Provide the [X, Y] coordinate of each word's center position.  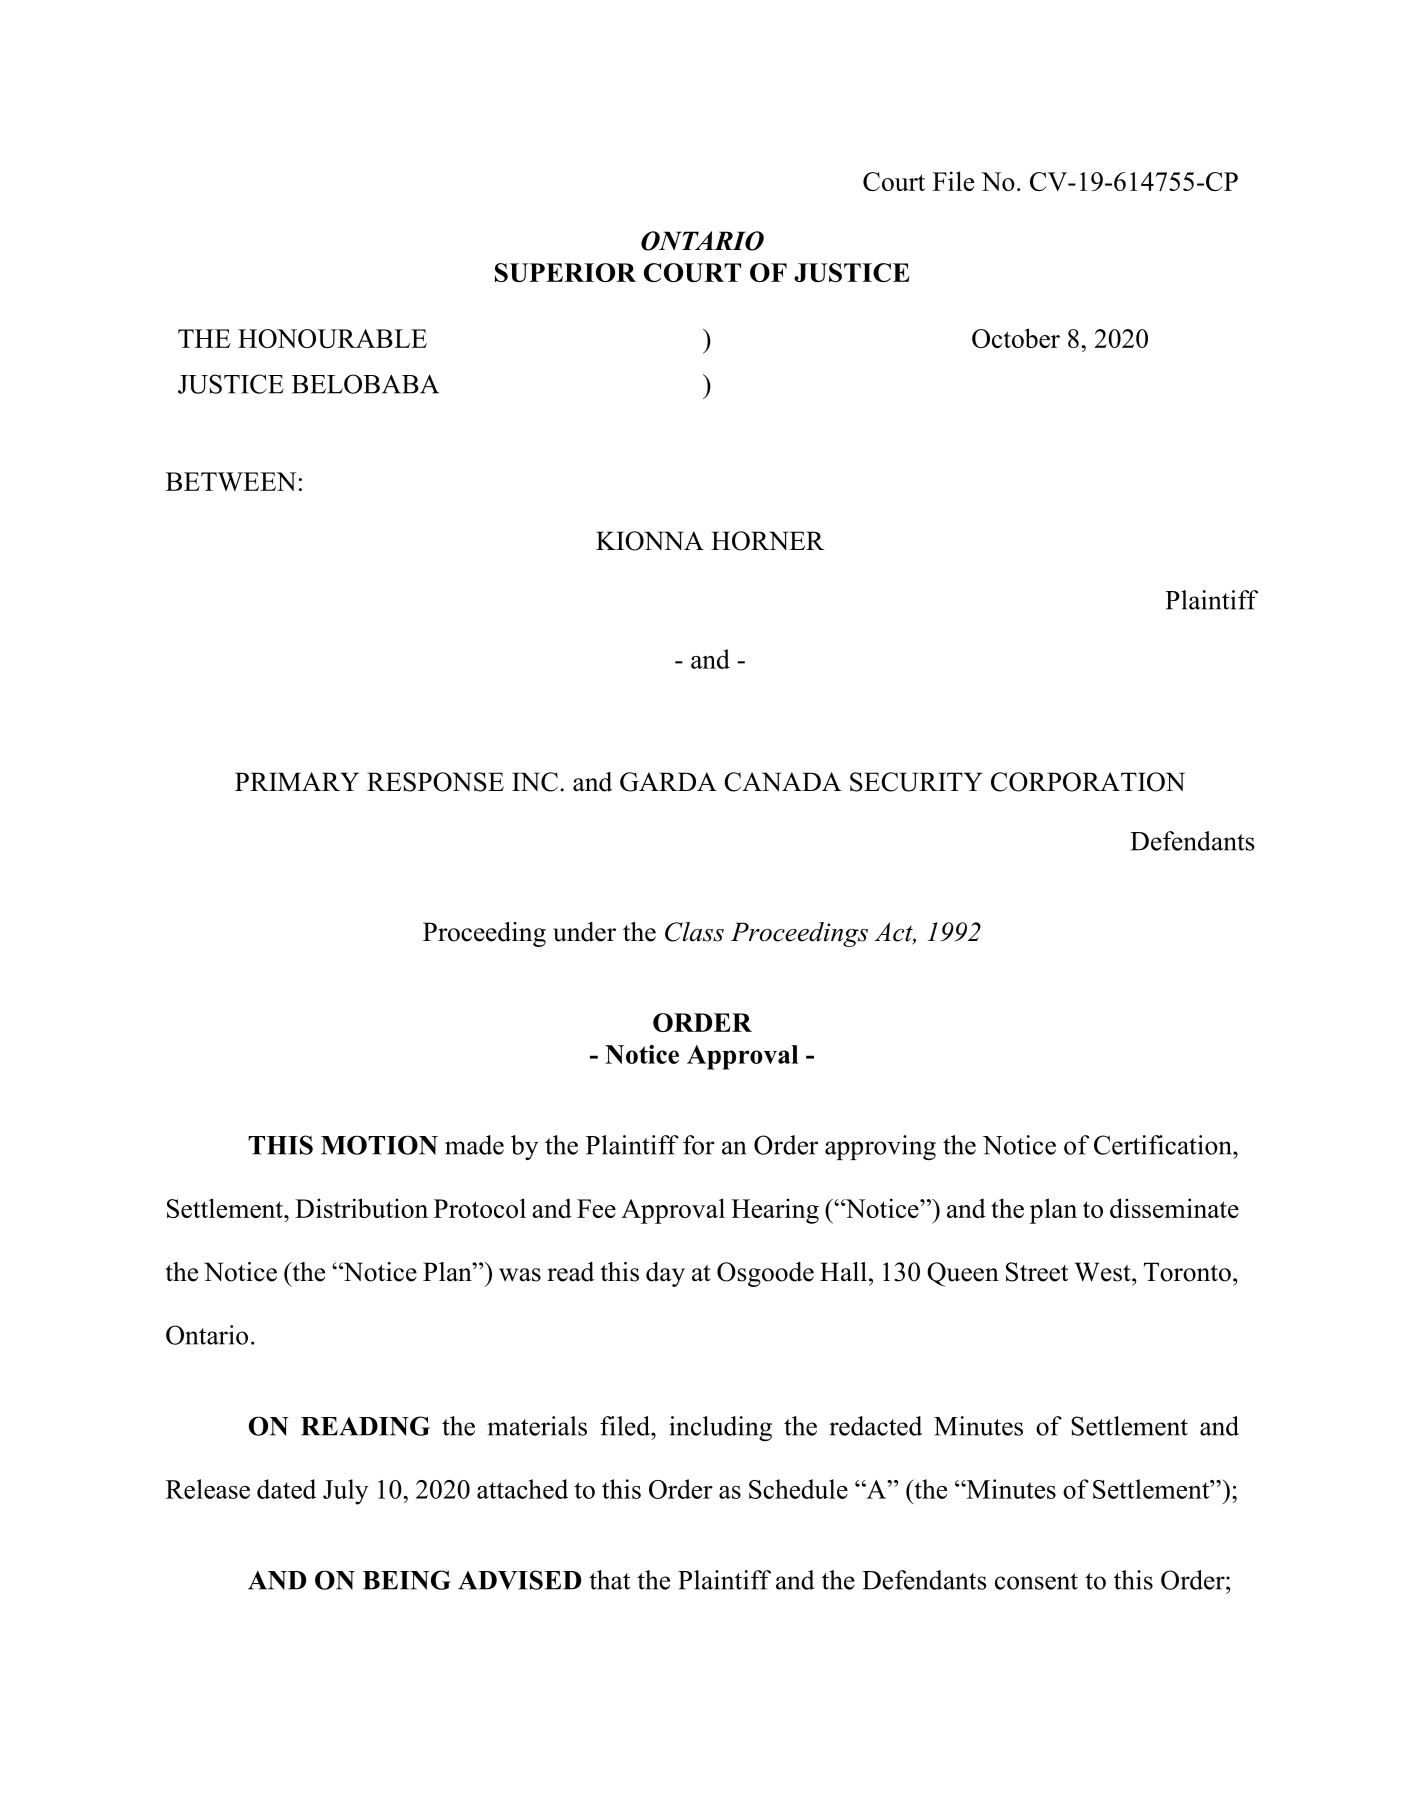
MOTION [379, 1145]
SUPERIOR [565, 272]
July [345, 1492]
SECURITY [916, 782]
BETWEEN [231, 481]
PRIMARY [297, 781]
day [665, 1274]
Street [1037, 1272]
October [1016, 338]
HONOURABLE [332, 338]
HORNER [767, 541]
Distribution [361, 1208]
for [699, 1145]
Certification [1164, 1145]
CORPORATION [1088, 782]
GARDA [668, 782]
